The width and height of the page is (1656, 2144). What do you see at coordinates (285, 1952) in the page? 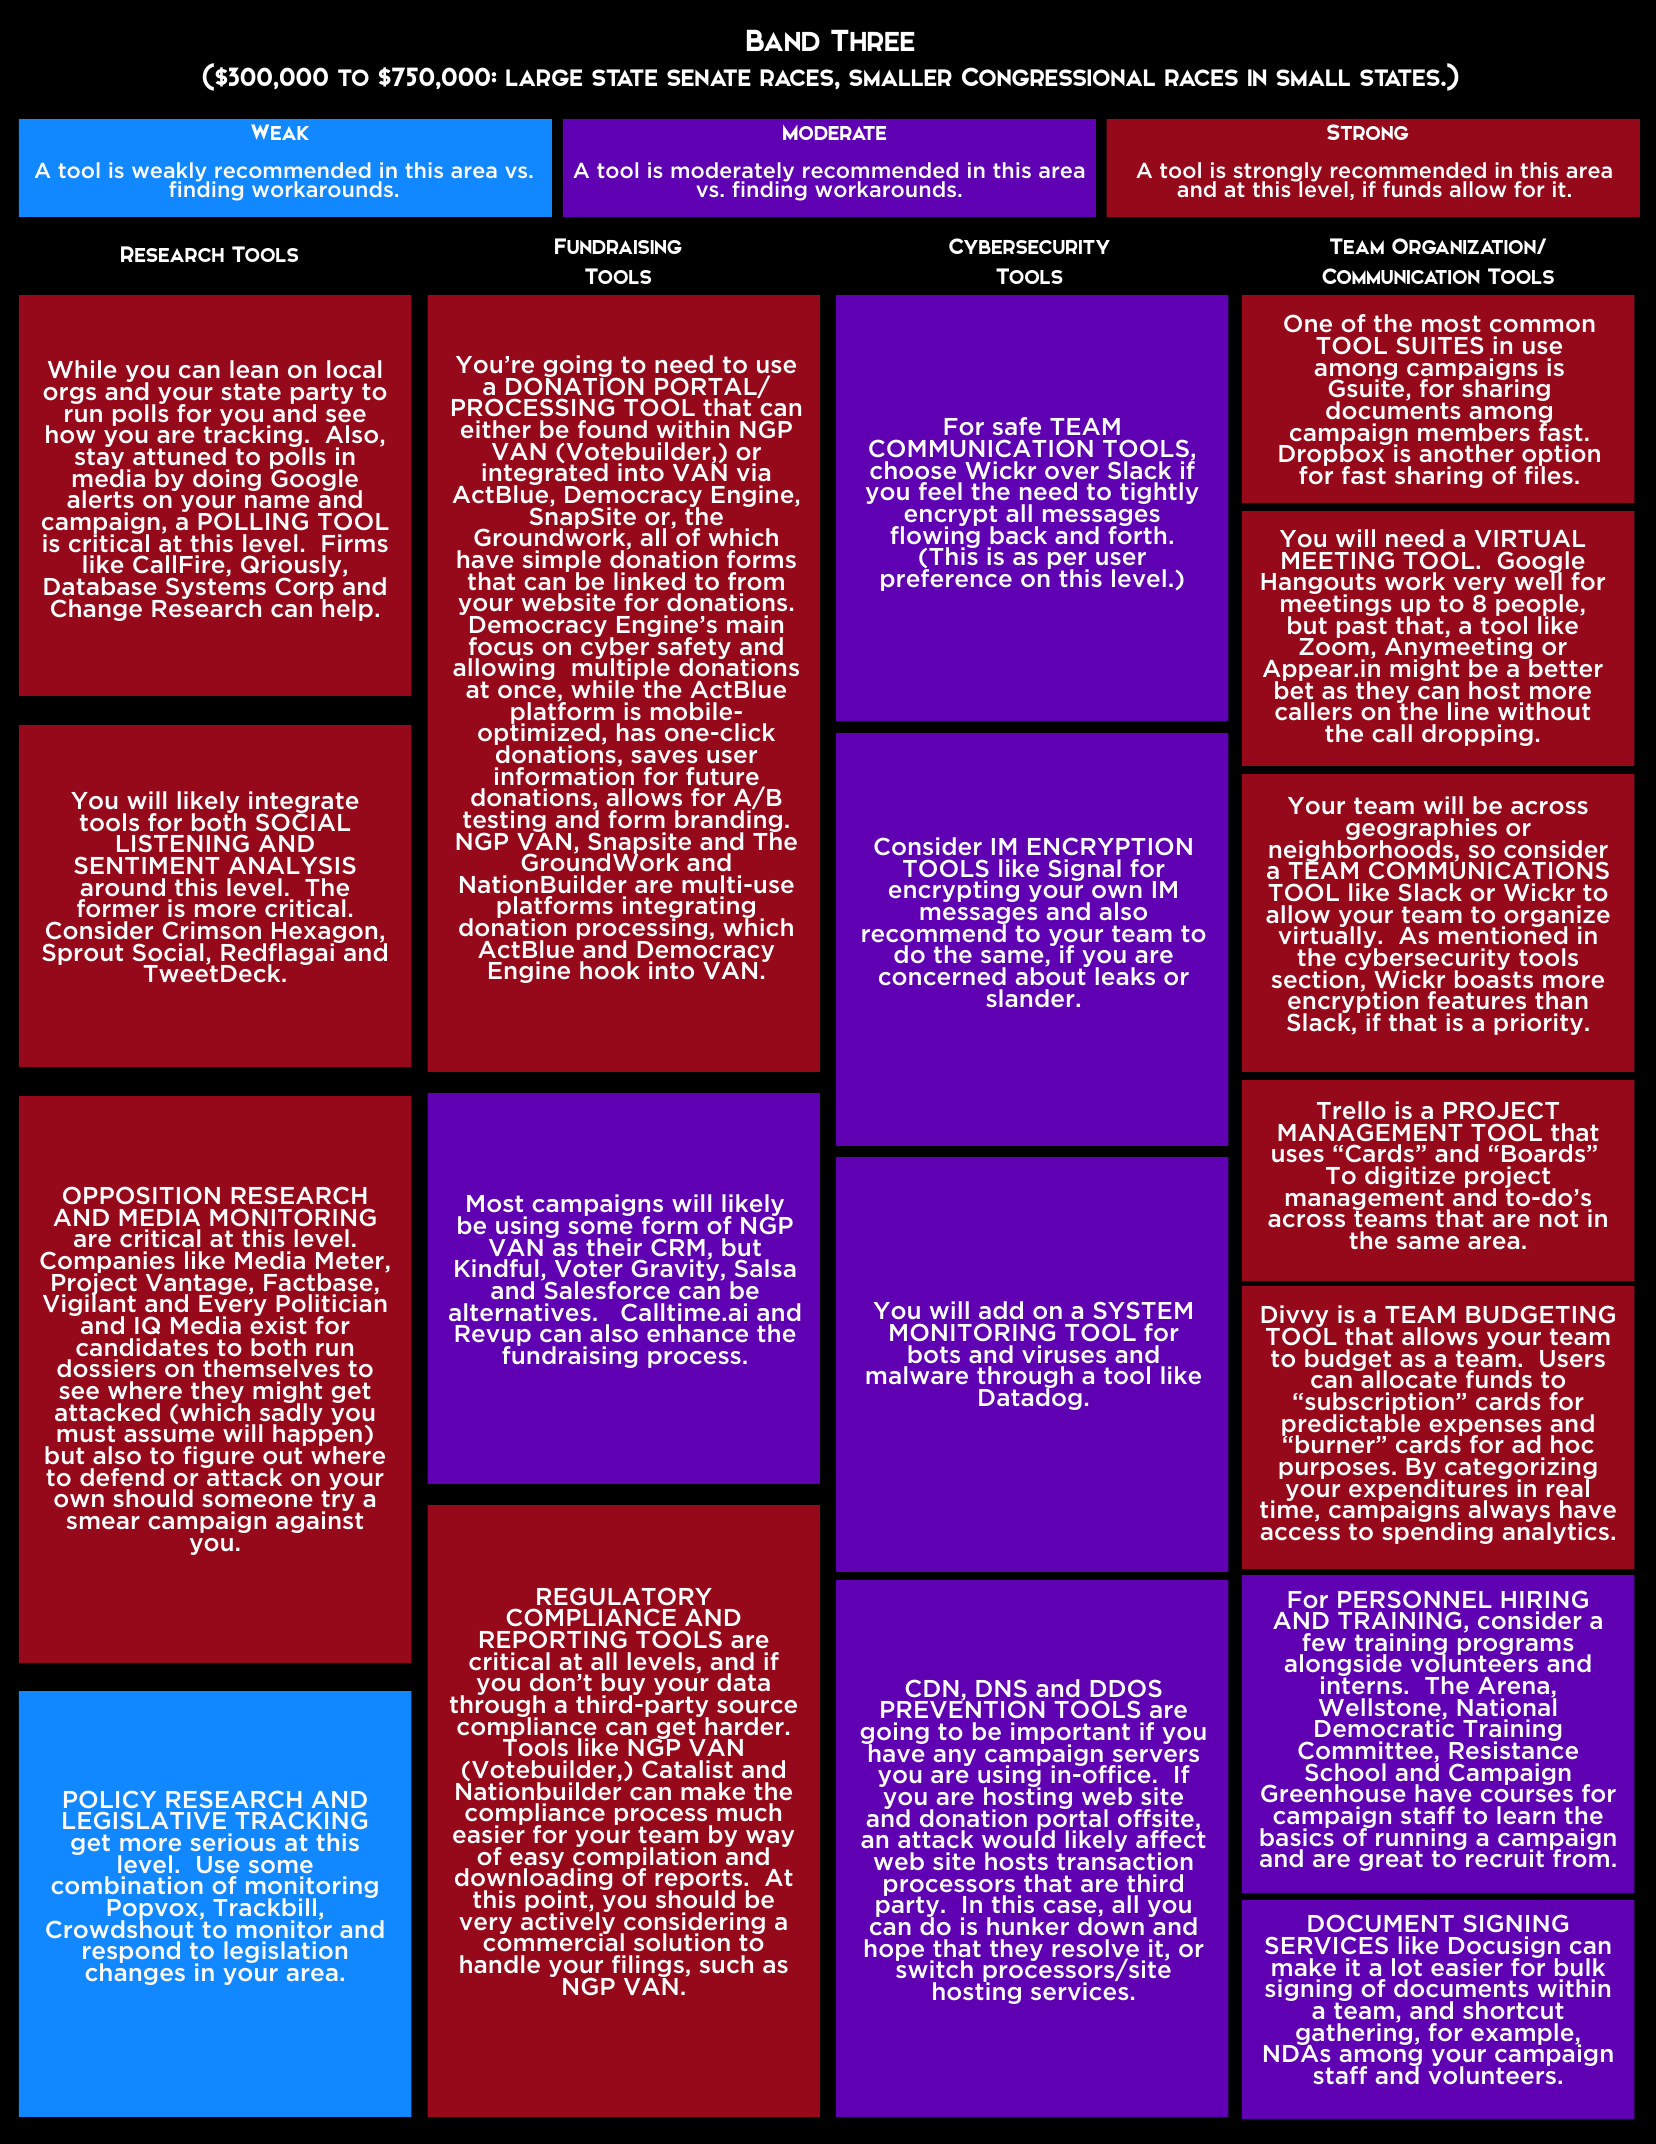
I see `legislation` at bounding box center [285, 1952].
